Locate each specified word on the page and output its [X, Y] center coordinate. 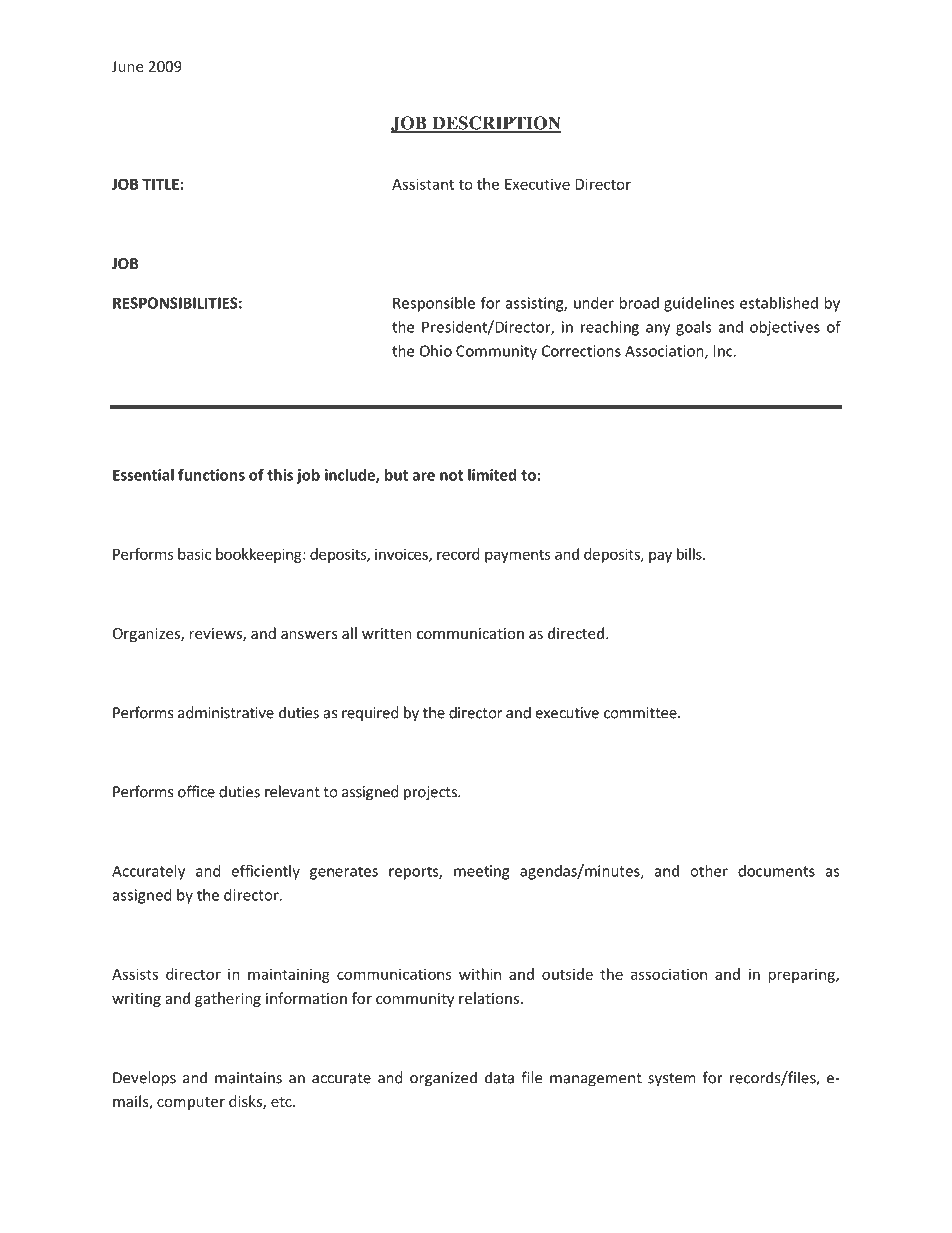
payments [518, 556]
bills [690, 554]
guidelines [699, 304]
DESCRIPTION [495, 124]
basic [194, 554]
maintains [248, 1078]
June [127, 66]
